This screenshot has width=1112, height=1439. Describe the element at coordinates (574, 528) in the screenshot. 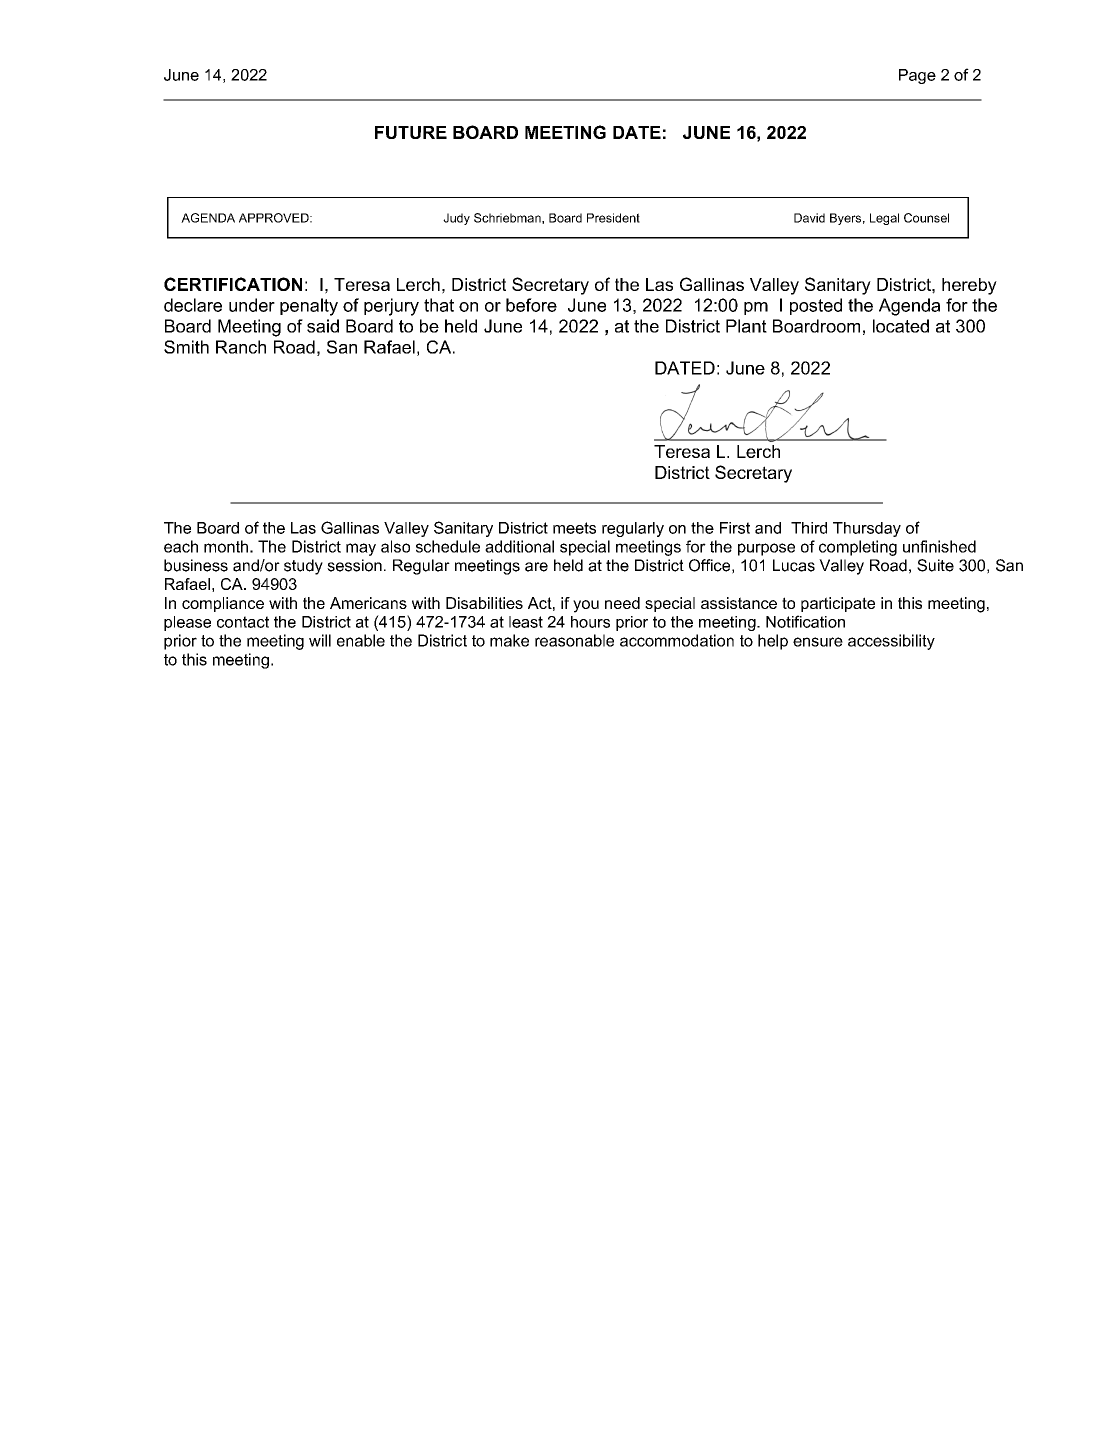

I see `meets` at that location.
